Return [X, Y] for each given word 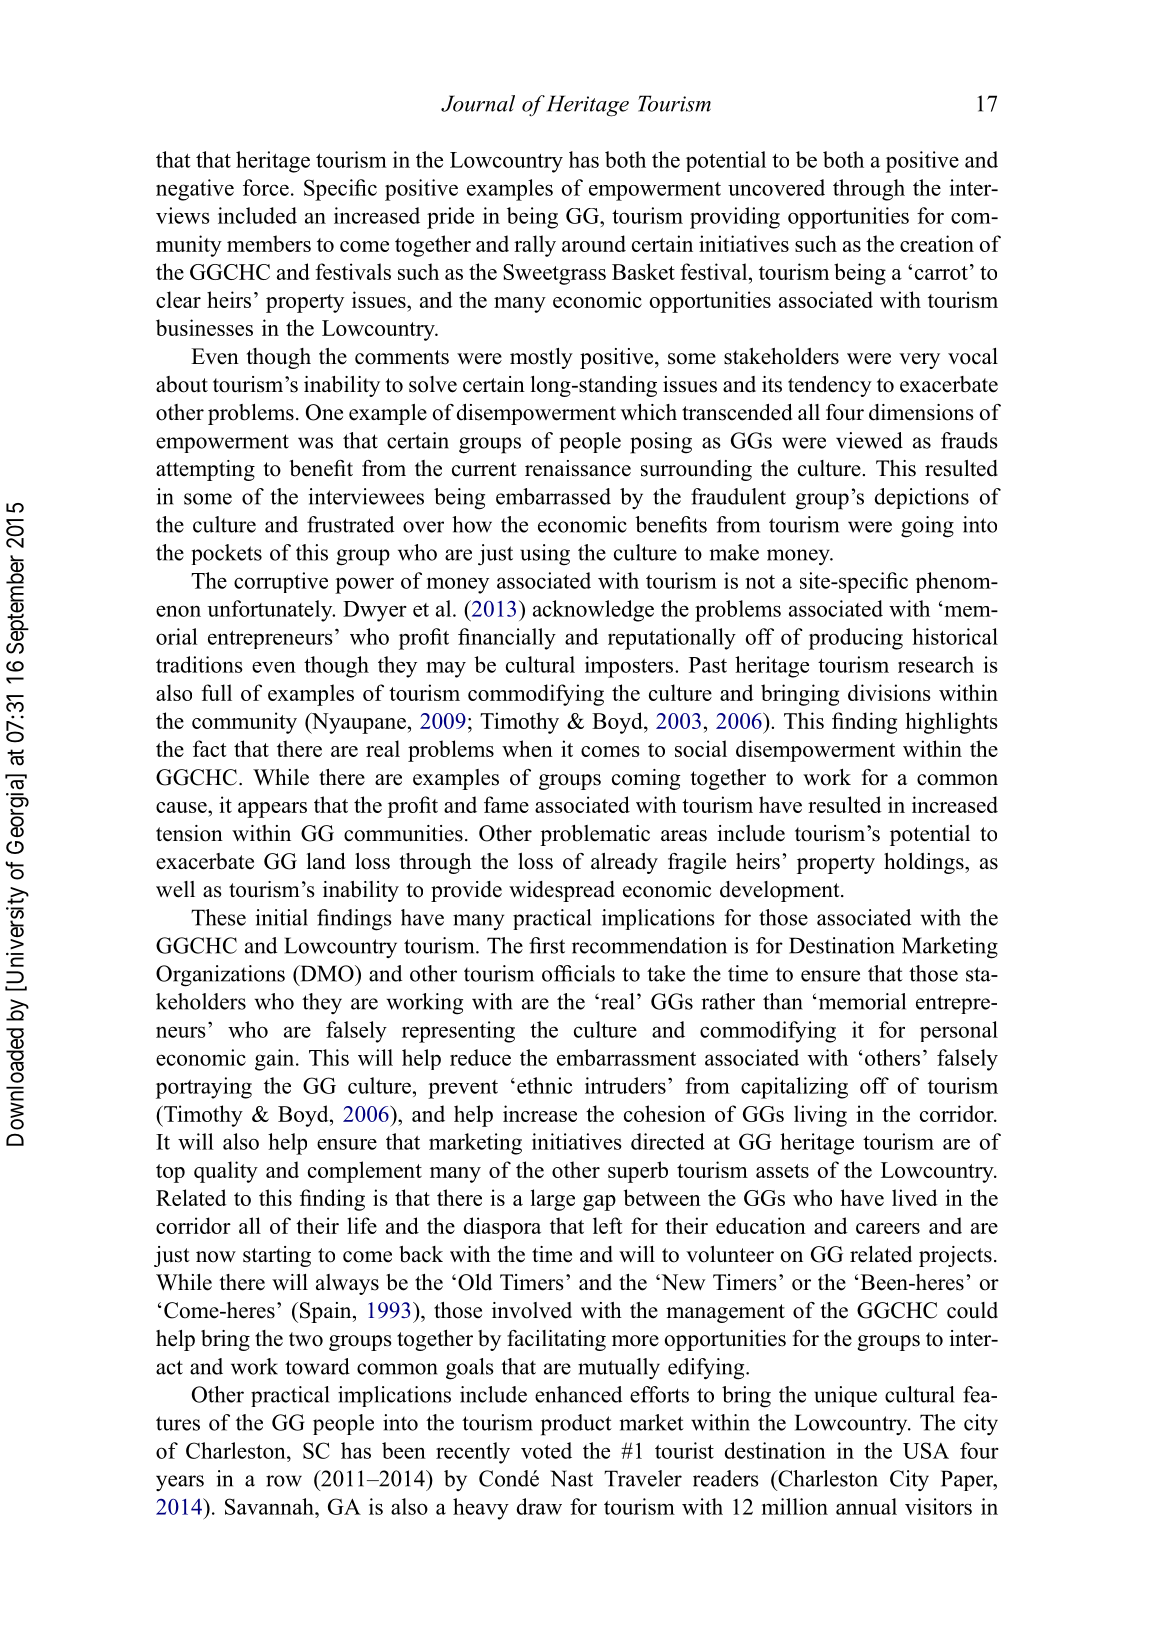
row [284, 1481]
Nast [572, 1478]
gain [276, 1060]
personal [959, 1031]
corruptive [281, 582]
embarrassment [626, 1057]
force [266, 187]
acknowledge [593, 611]
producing [856, 639]
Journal [478, 103]
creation [937, 243]
